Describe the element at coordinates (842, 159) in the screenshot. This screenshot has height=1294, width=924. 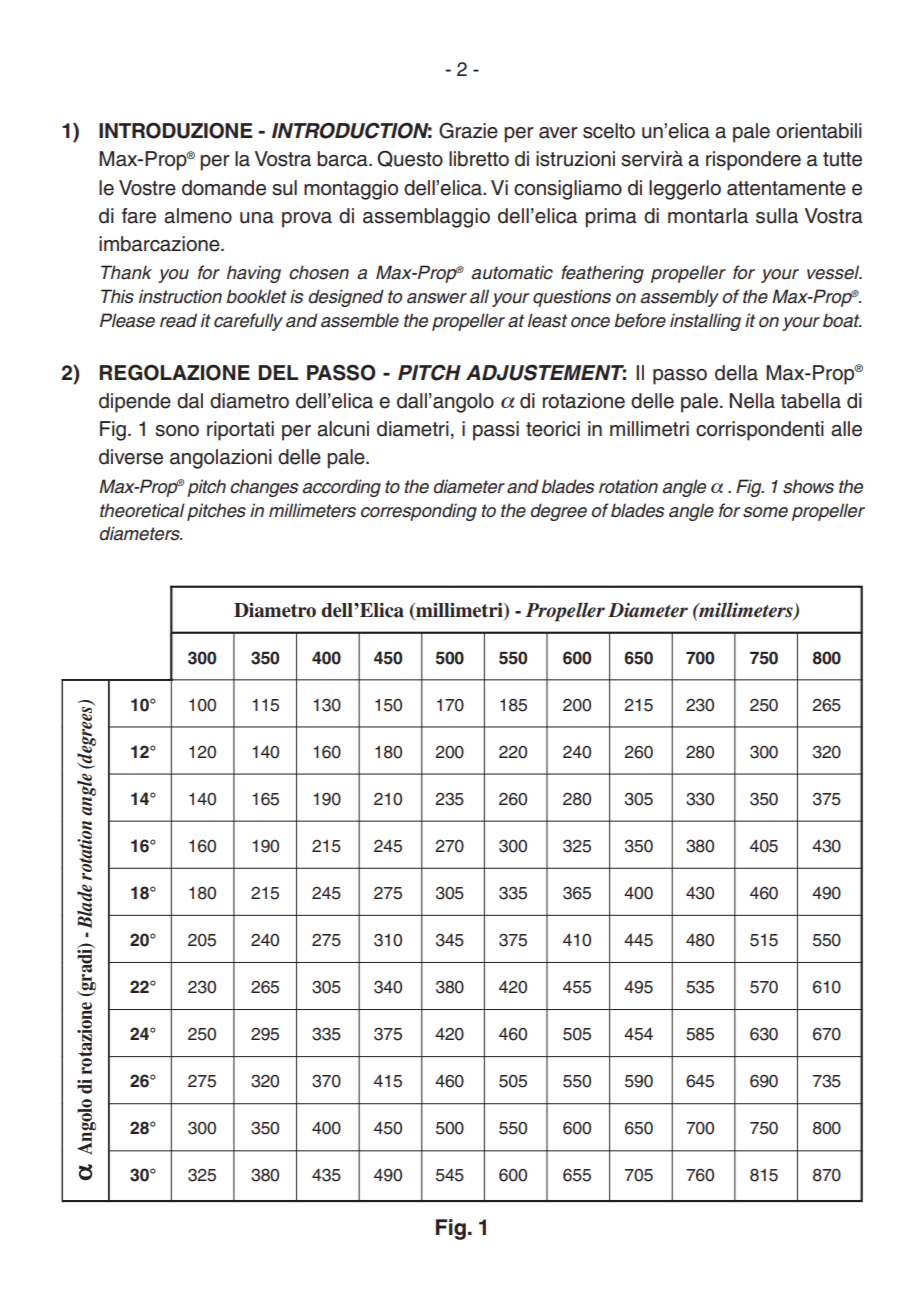
I see `tutte` at that location.
